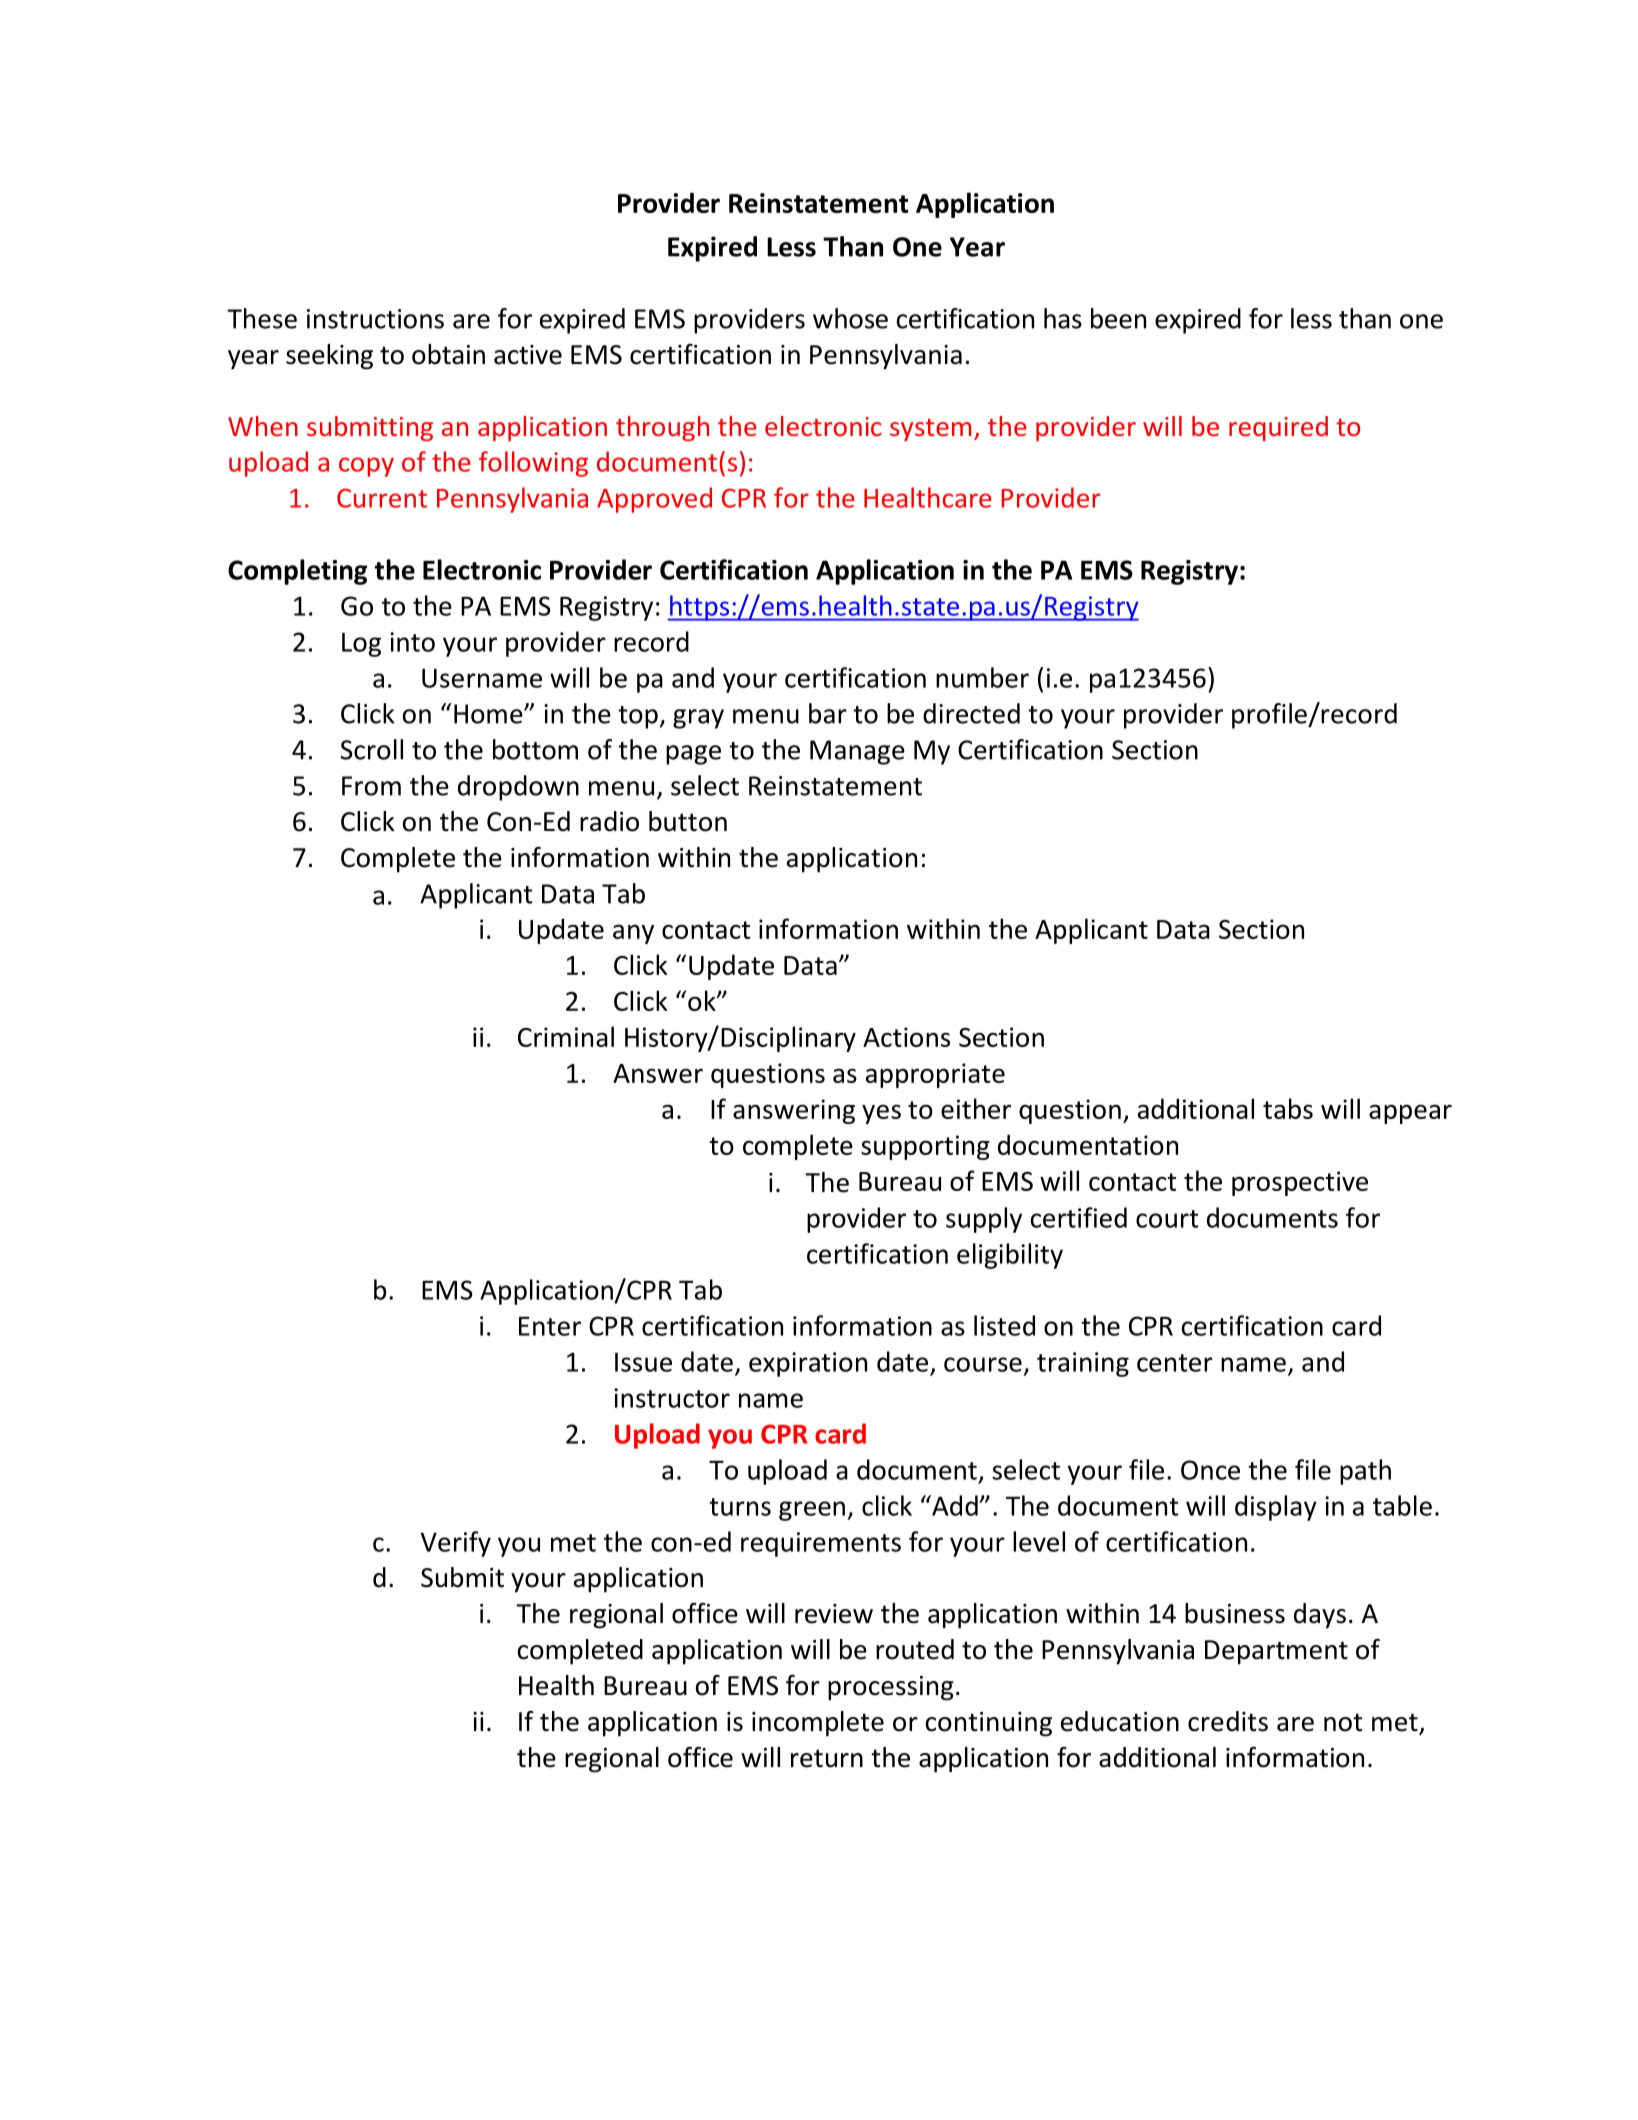 This screenshot has width=1638, height=2120. Describe the element at coordinates (1228, 1721) in the screenshot. I see `credits` at that location.
